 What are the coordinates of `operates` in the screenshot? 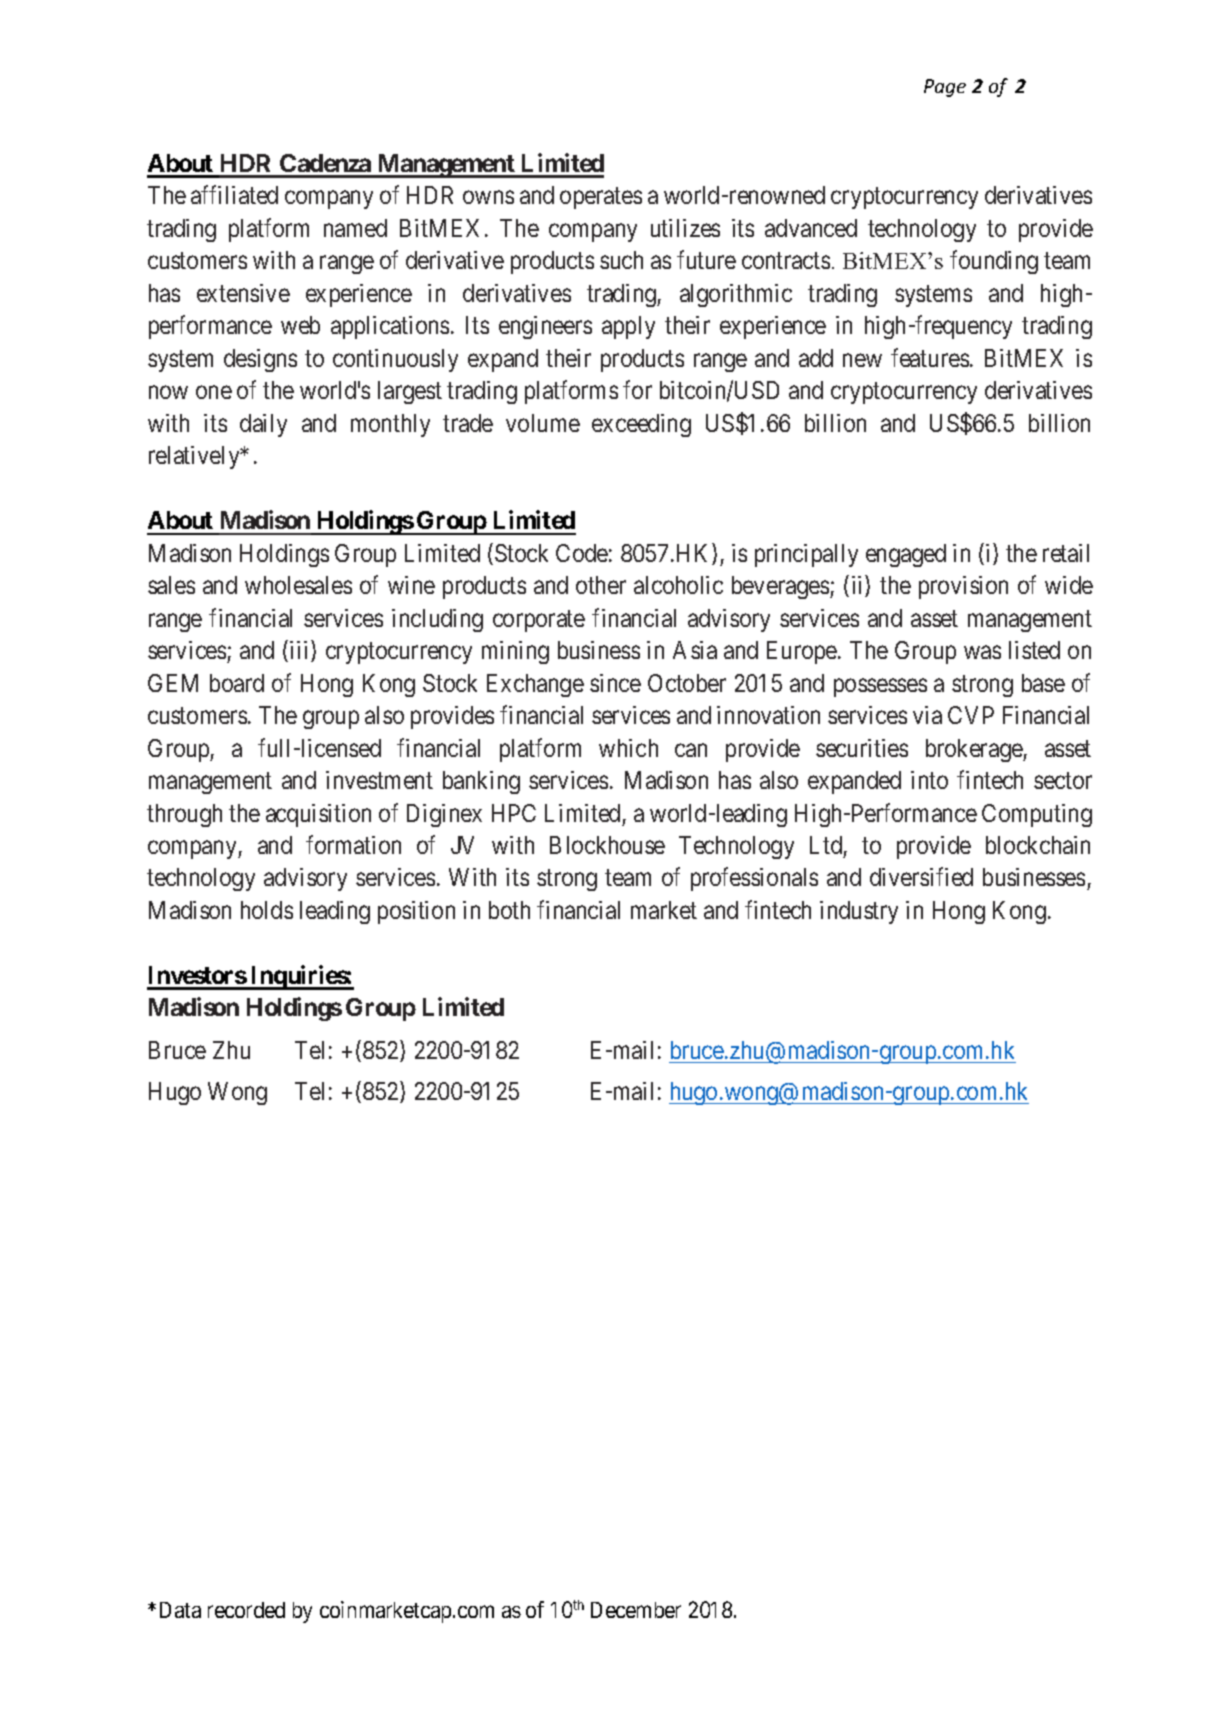 It's located at (601, 198).
